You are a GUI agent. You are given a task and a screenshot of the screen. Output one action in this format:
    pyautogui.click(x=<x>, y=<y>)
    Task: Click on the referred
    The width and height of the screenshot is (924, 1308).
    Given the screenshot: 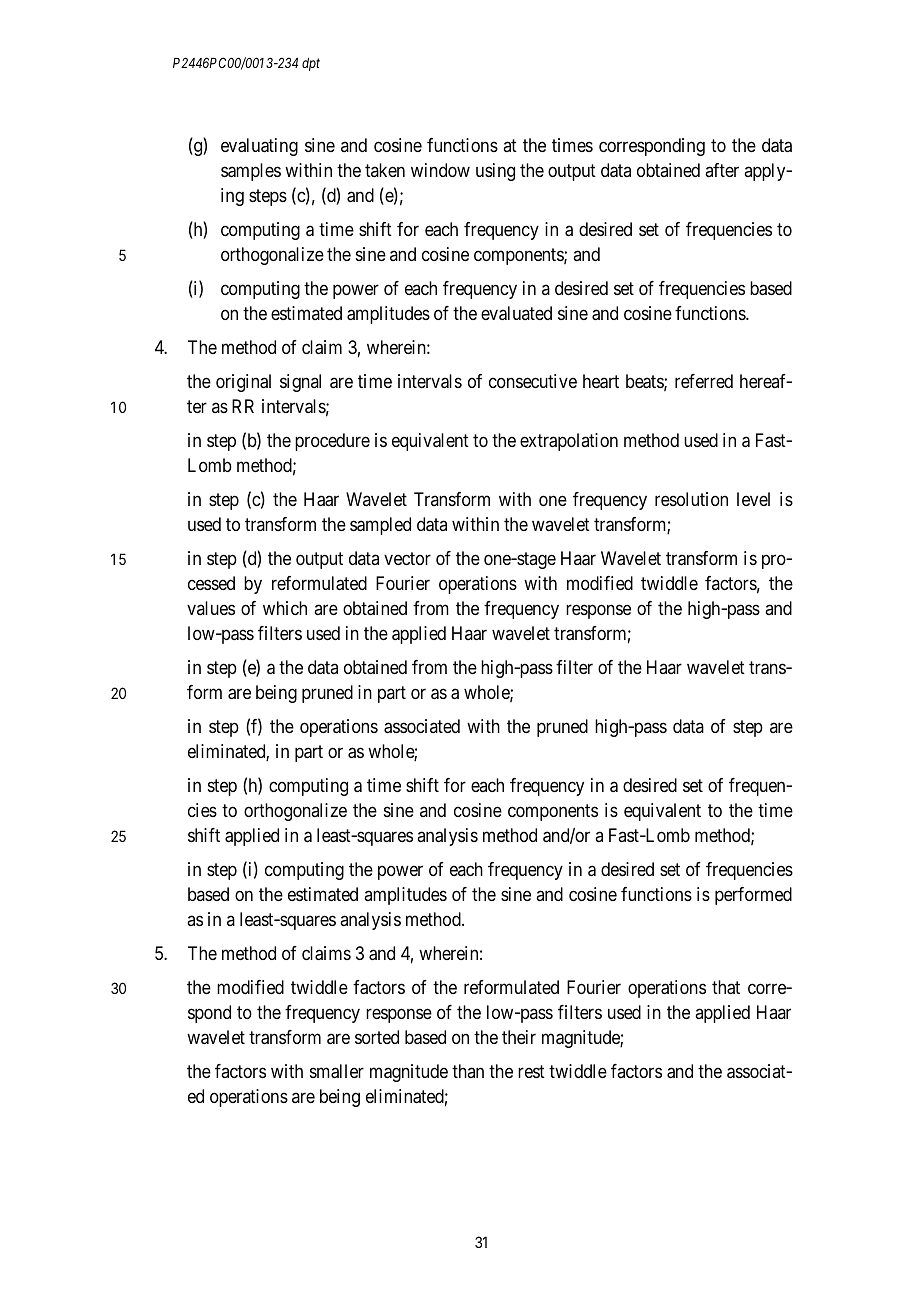 What is the action you would take?
    pyautogui.click(x=704, y=381)
